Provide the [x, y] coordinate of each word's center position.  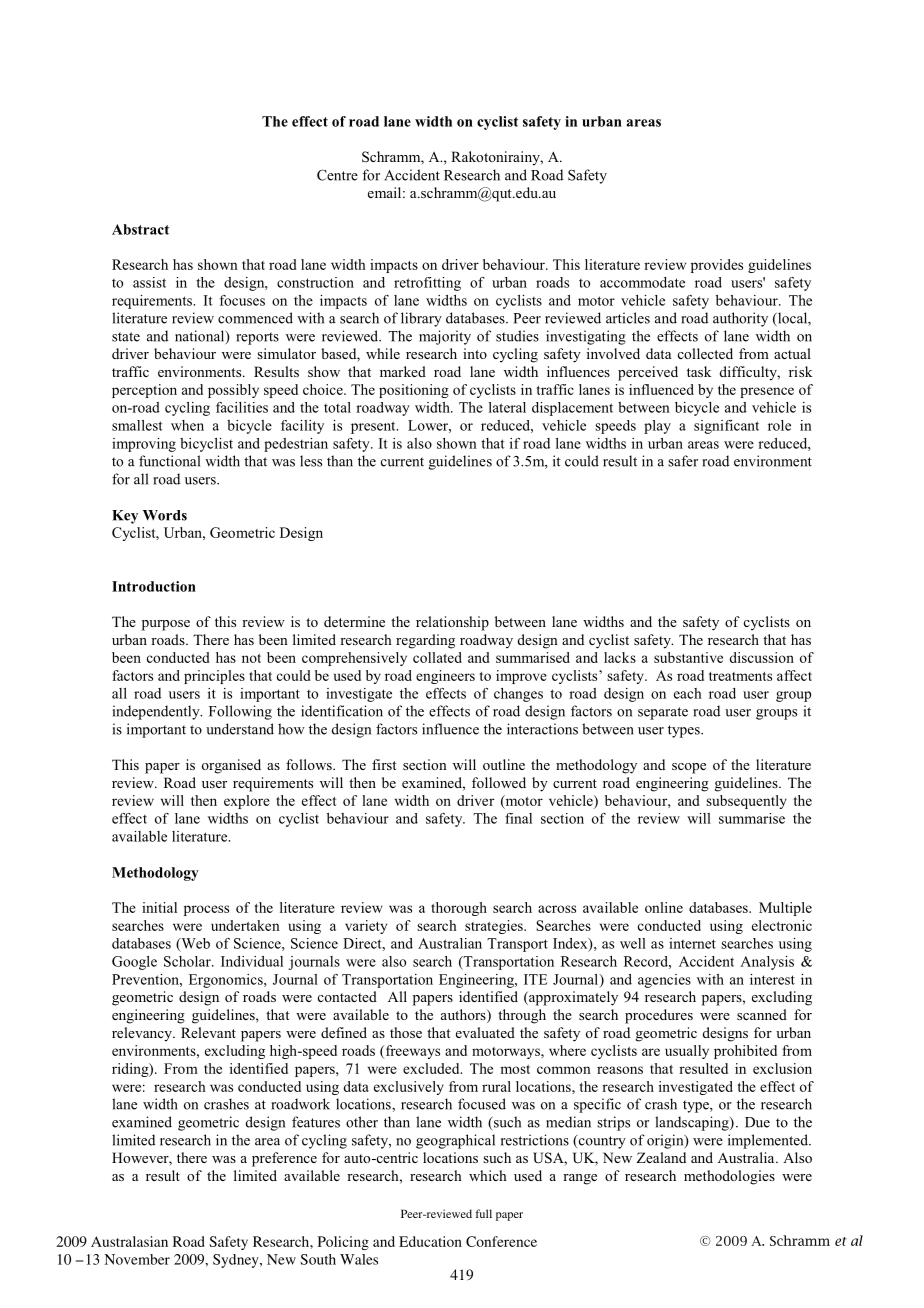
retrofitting [427, 284]
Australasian [129, 1241]
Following [240, 712]
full [483, 1213]
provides [717, 266]
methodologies [729, 1177]
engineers [445, 677]
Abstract [140, 229]
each [688, 693]
